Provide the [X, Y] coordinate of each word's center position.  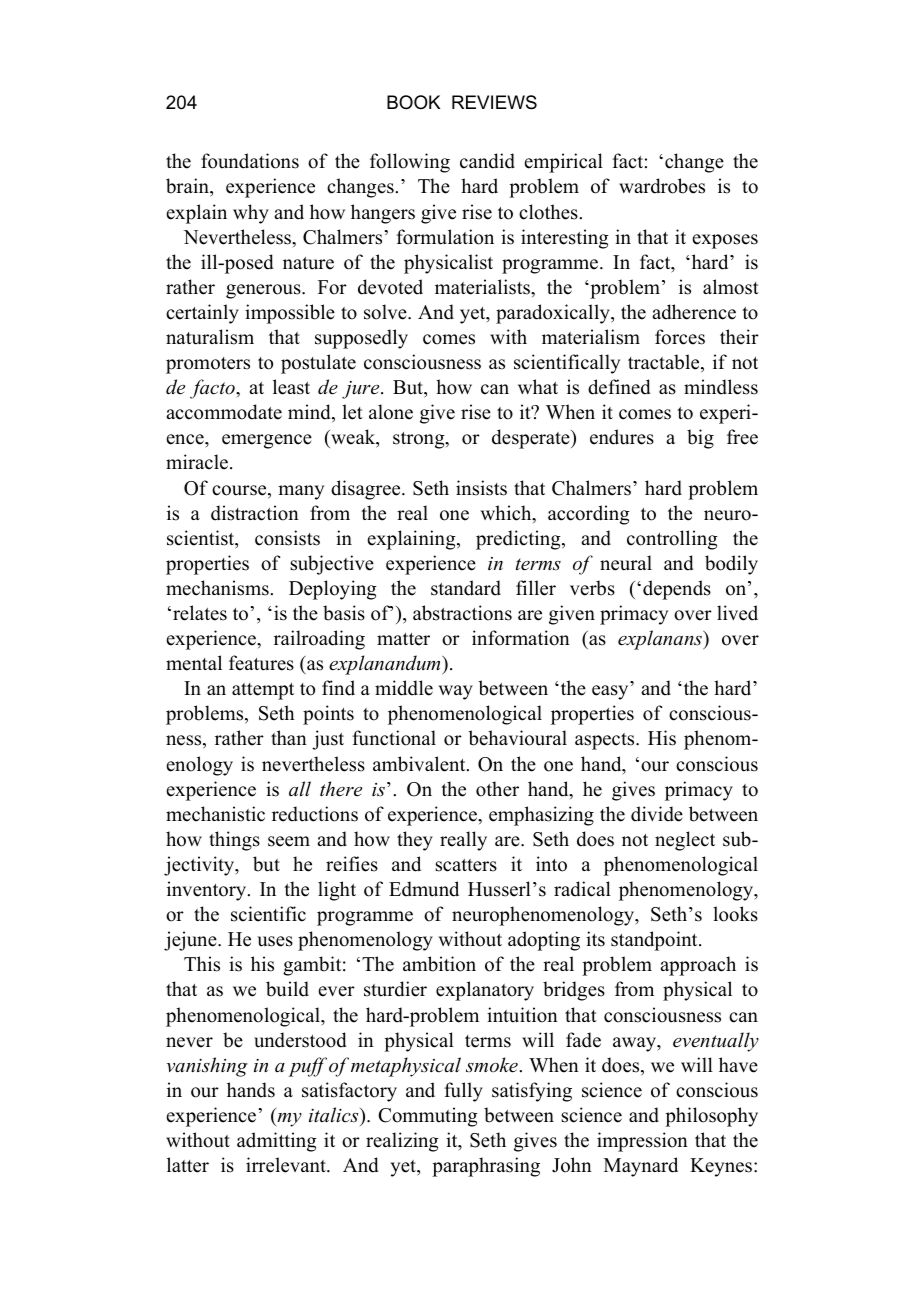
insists [481, 488]
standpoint [655, 941]
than [289, 737]
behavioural [517, 738]
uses [275, 941]
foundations [250, 161]
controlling [672, 540]
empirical [563, 163]
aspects [606, 741]
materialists [483, 287]
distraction [255, 513]
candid [487, 161]
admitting [277, 1142]
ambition [439, 964]
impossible [290, 314]
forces [680, 337]
